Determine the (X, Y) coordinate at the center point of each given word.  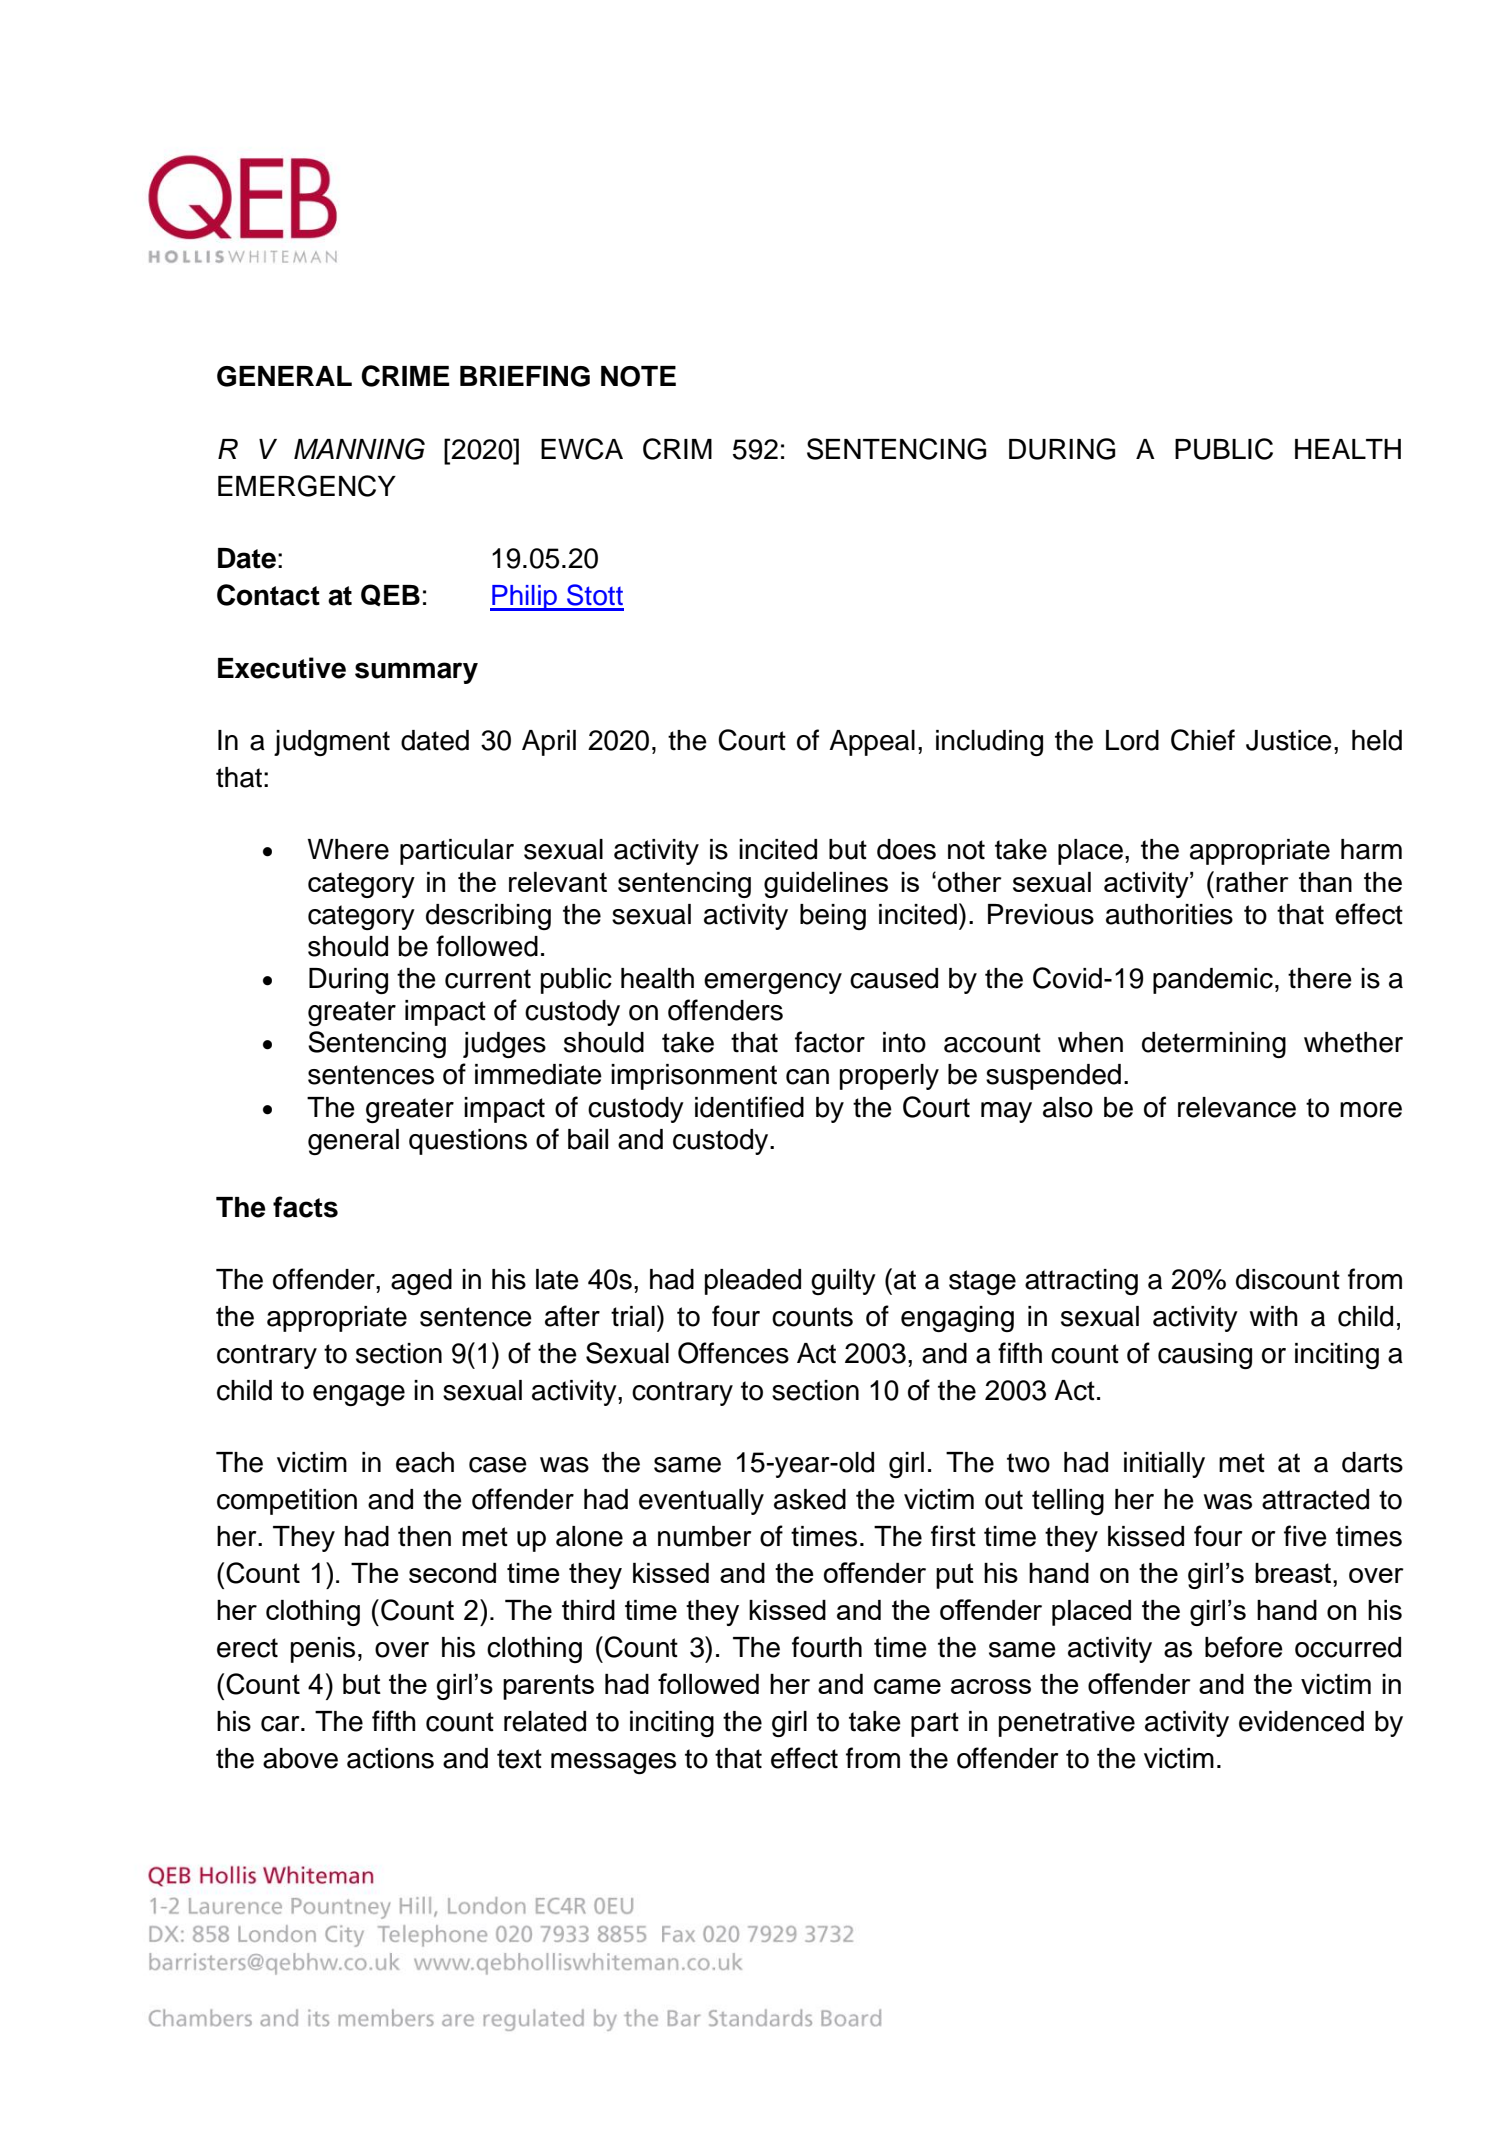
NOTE (638, 376)
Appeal (872, 743)
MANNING (359, 449)
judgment (332, 743)
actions (390, 1758)
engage (359, 1395)
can (807, 1077)
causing (1205, 1356)
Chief (1203, 740)
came (907, 1686)
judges (504, 1045)
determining (1214, 1045)
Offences (733, 1353)
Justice (1289, 740)
